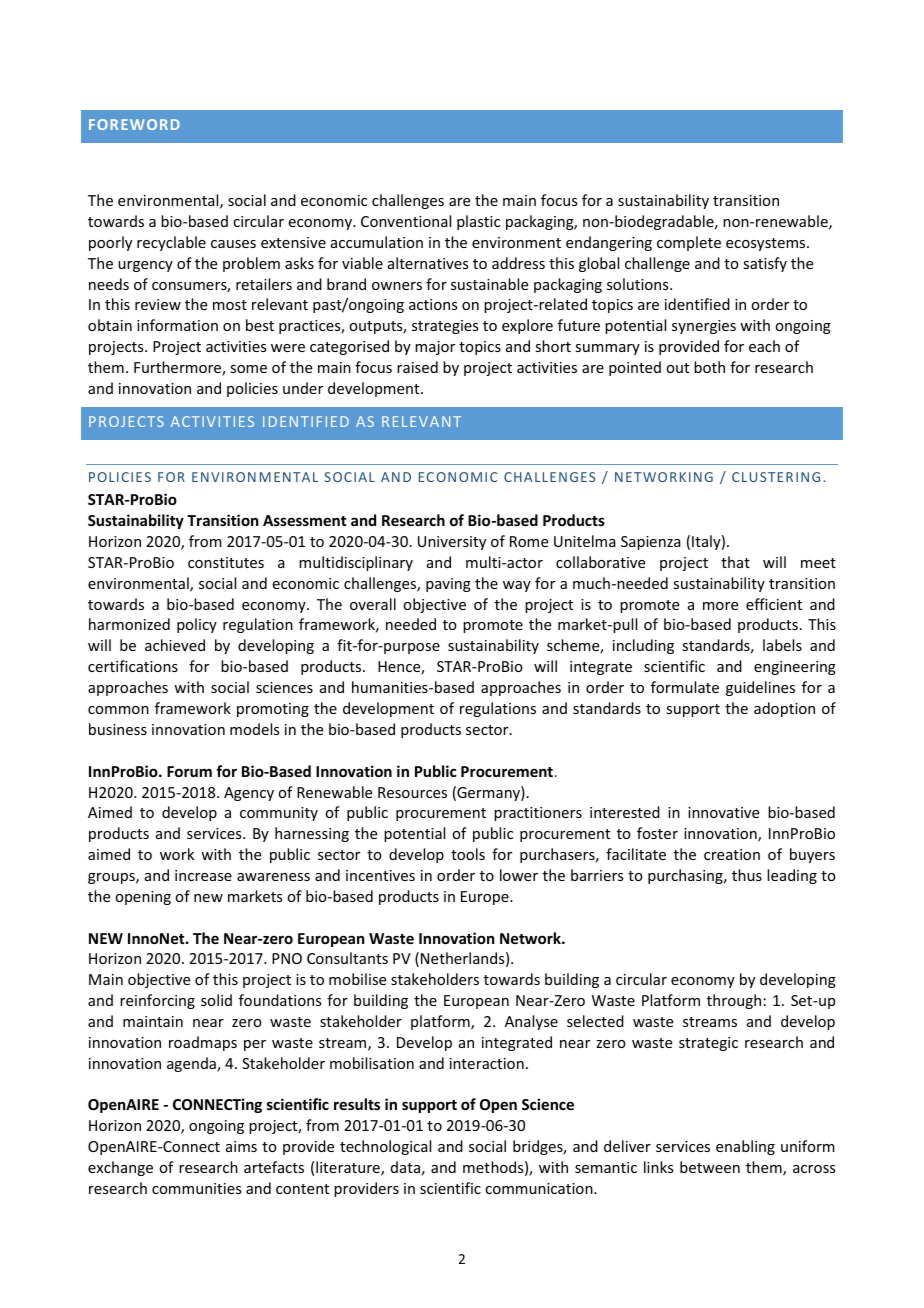 This image has width=924, height=1308. I want to click on communities, so click(196, 1188).
